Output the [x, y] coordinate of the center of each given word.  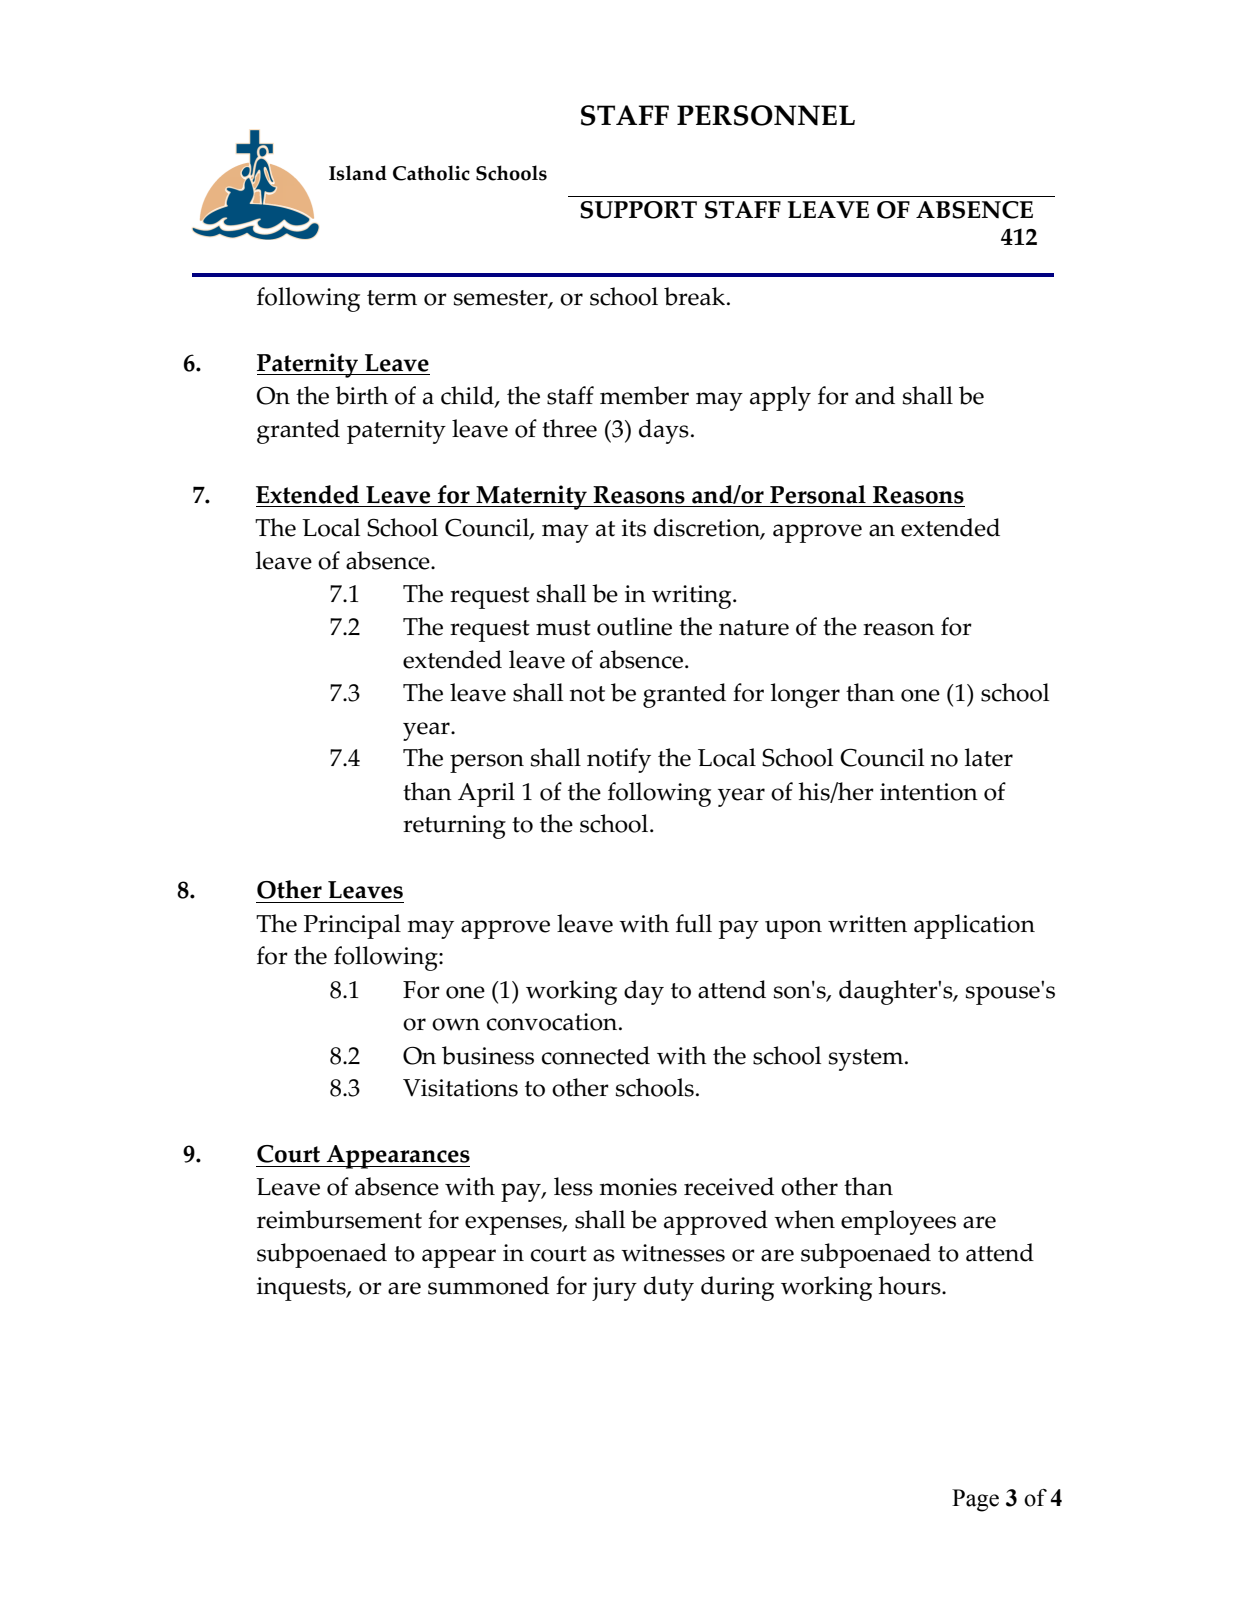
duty [669, 1288]
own [456, 1024]
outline [634, 626]
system [867, 1060]
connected [596, 1055]
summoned [488, 1285]
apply [780, 398]
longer [805, 695]
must [563, 628]
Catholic [431, 173]
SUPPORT [638, 210]
